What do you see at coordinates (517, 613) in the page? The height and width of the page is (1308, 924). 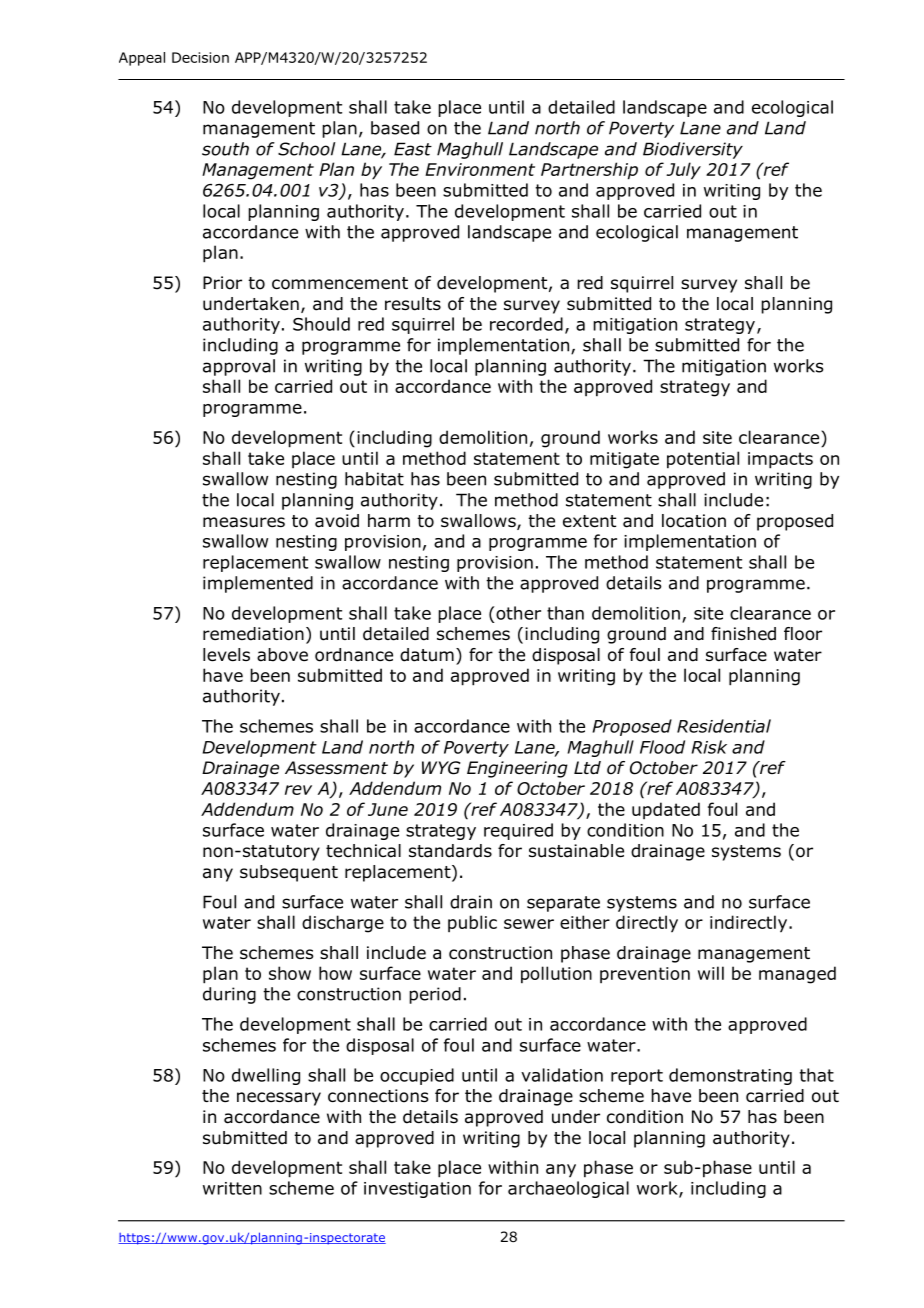 I see `other` at bounding box center [517, 613].
